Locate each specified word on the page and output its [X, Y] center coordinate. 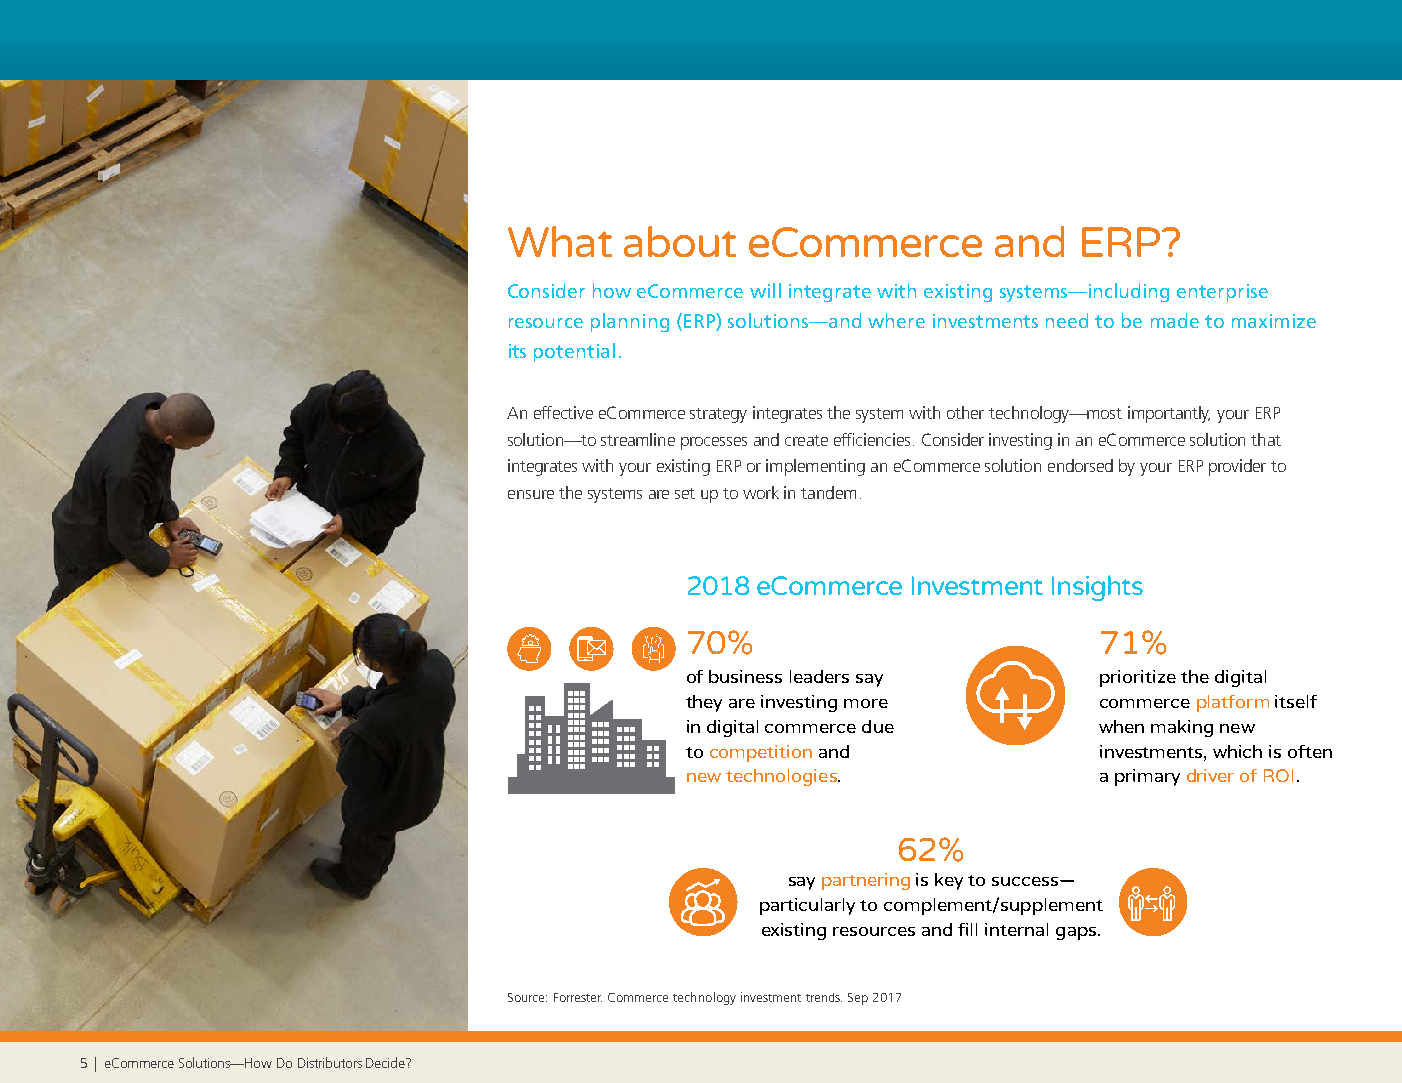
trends [824, 997]
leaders [819, 676]
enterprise [1222, 293]
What [560, 241]
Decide [387, 1062]
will [765, 290]
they [704, 703]
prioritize [1138, 678]
